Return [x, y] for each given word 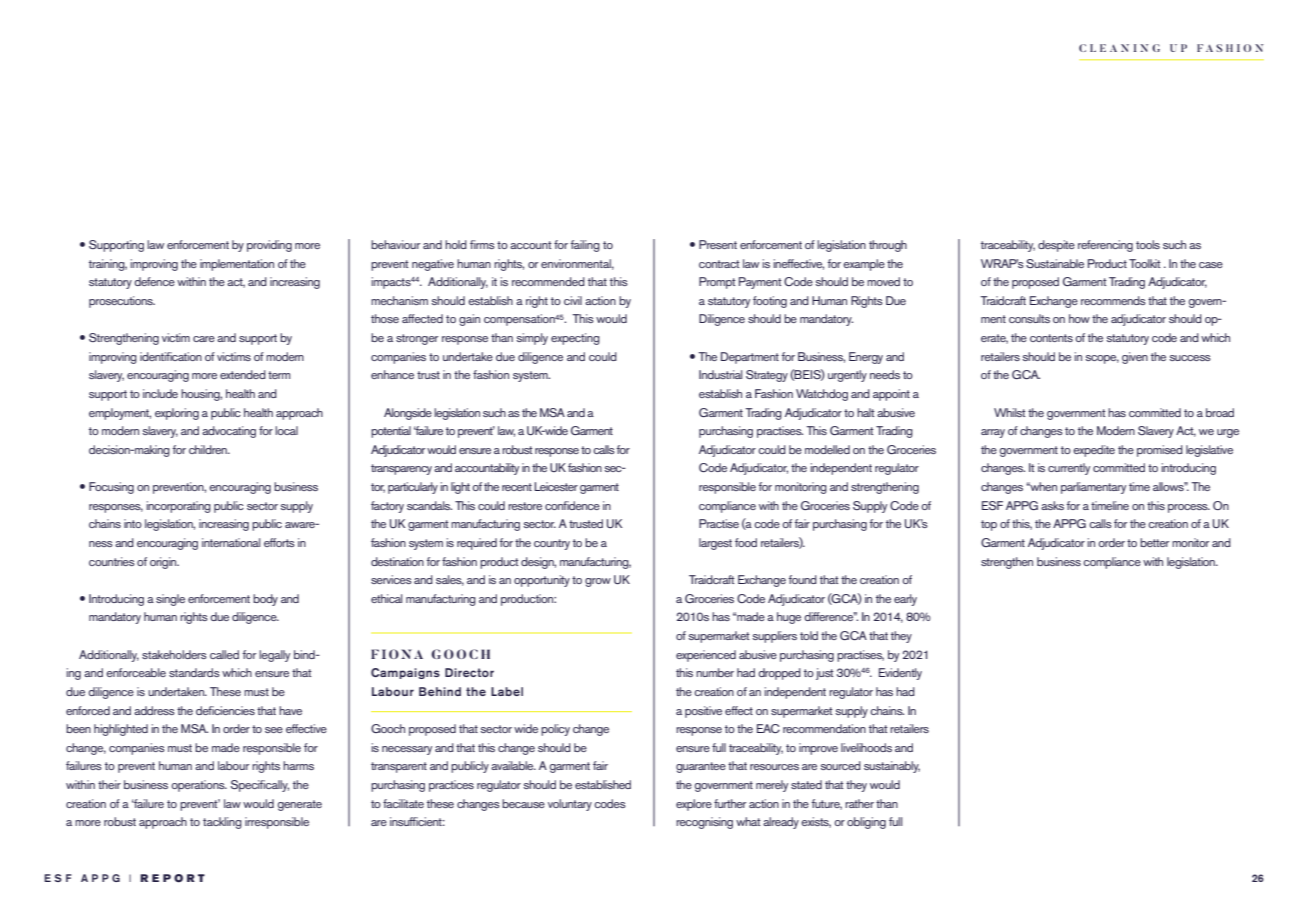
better [1154, 542]
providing [269, 246]
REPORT [172, 878]
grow [598, 582]
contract [719, 264]
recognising [704, 823]
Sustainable [1055, 263]
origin [164, 563]
